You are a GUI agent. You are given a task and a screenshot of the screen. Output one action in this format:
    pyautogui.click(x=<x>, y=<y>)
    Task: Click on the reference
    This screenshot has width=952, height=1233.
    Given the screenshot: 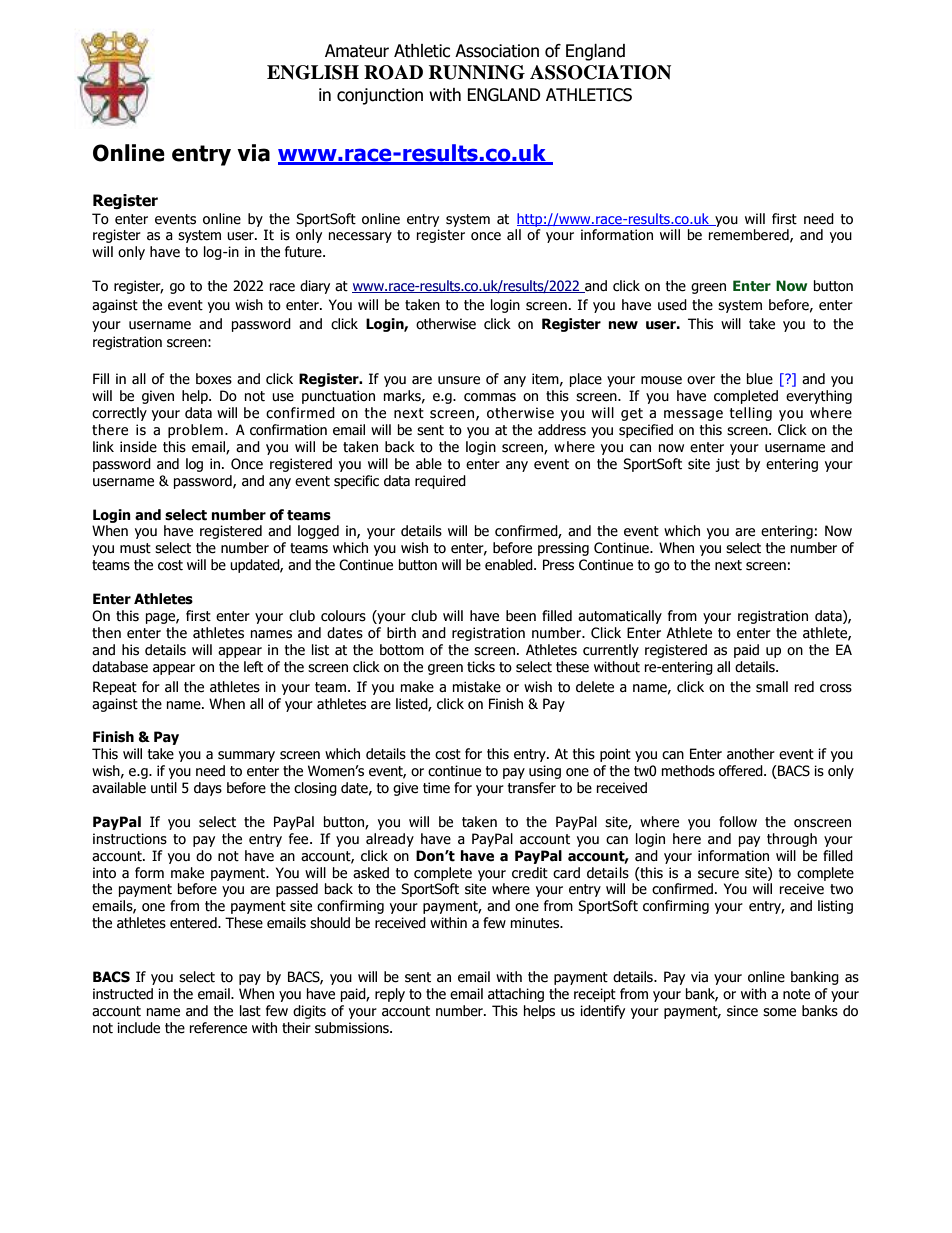 What is the action you would take?
    pyautogui.click(x=218, y=1028)
